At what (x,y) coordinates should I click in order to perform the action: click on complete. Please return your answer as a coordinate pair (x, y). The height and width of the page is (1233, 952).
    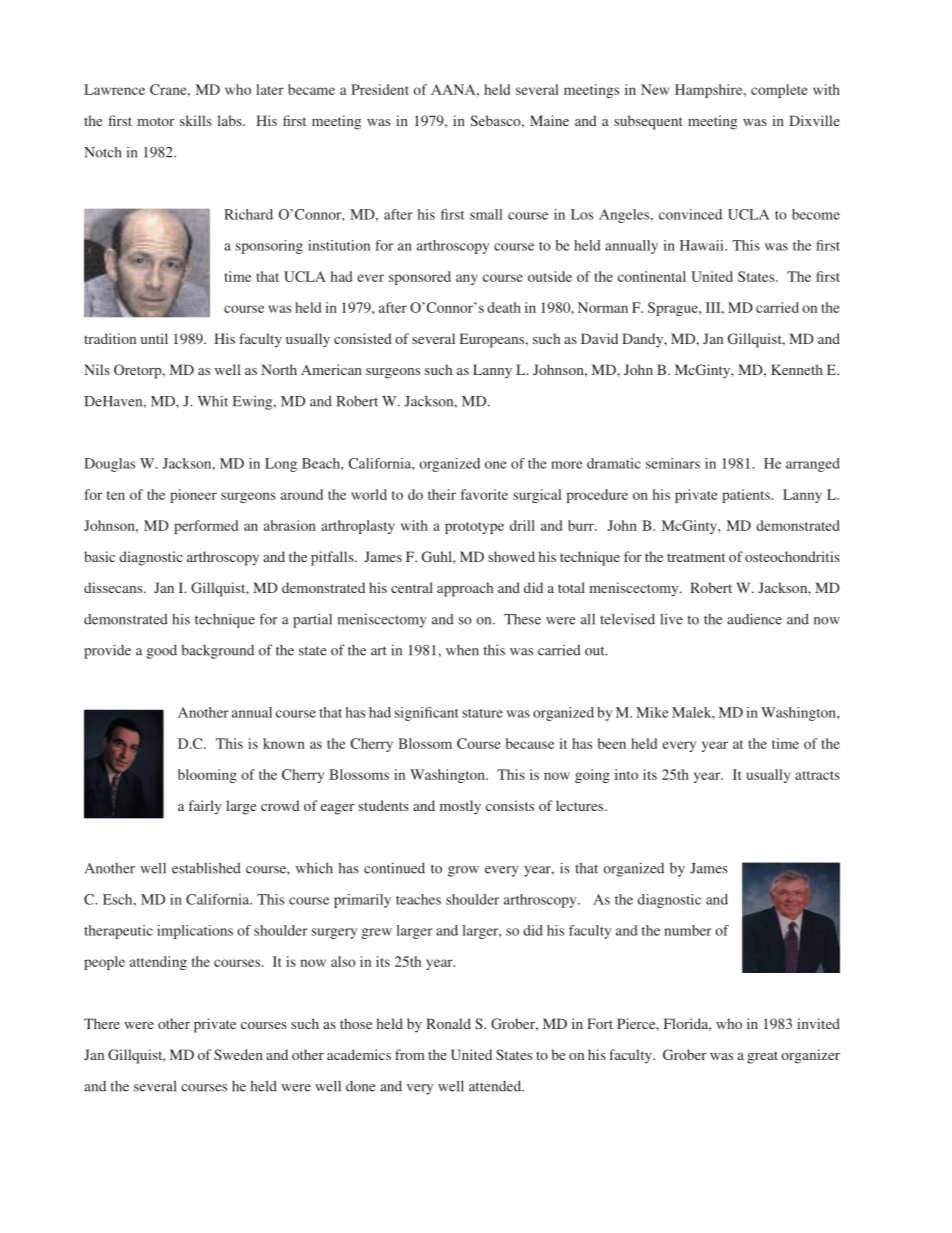
    Looking at the image, I should click on (779, 91).
